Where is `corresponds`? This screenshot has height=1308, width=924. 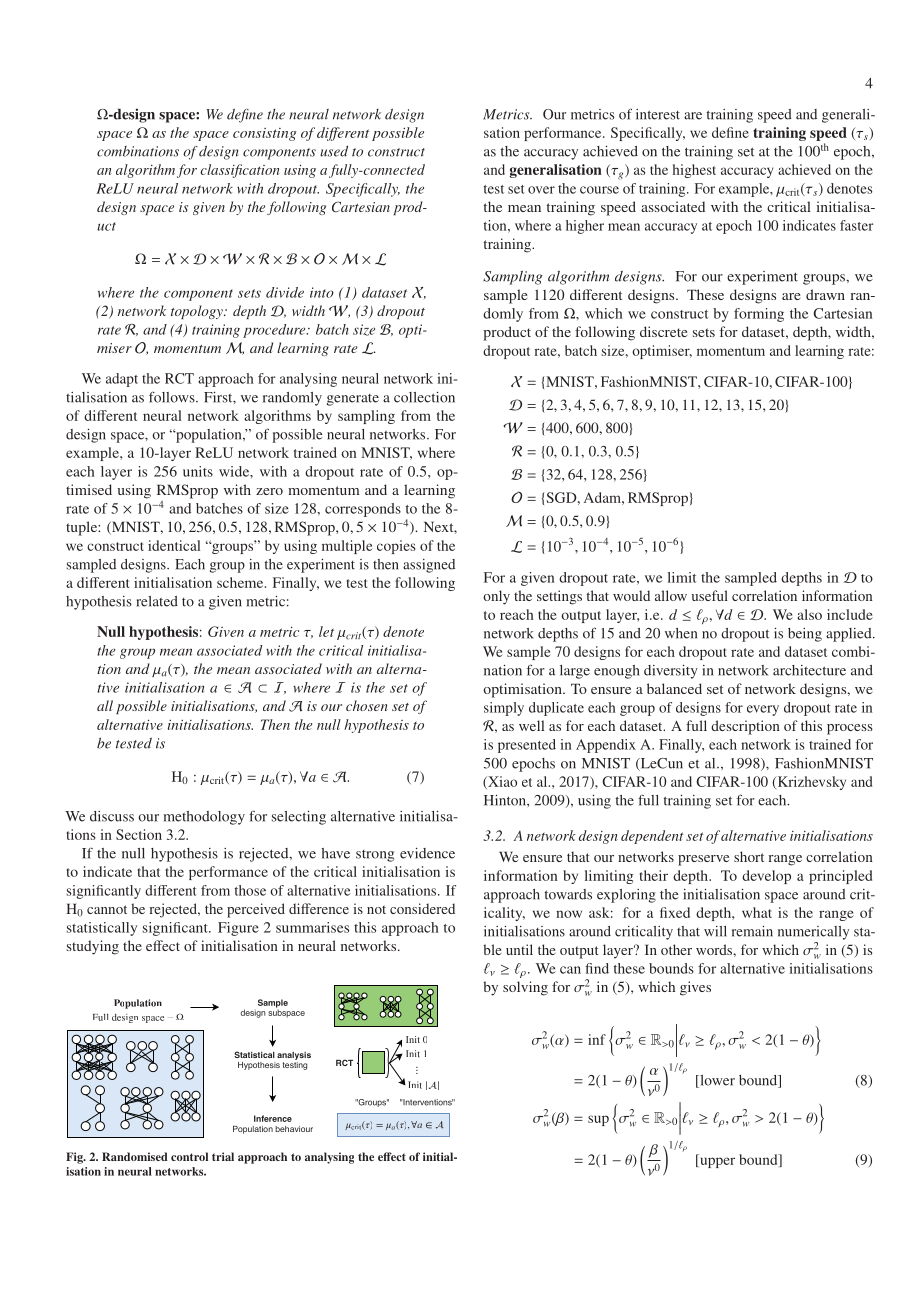 corresponds is located at coordinates (363, 510).
